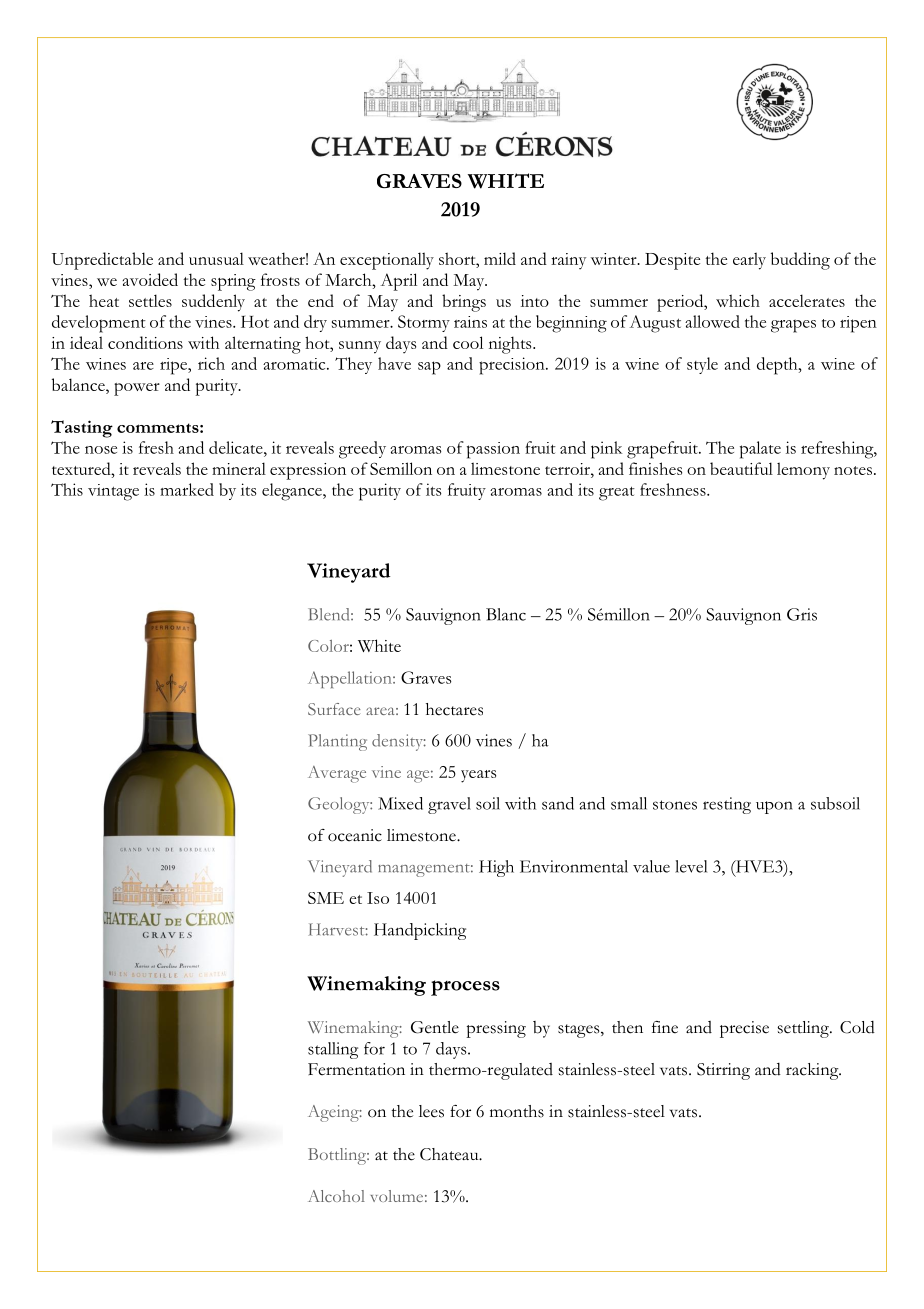 Image resolution: width=924 pixels, height=1309 pixels. Describe the element at coordinates (802, 614) in the screenshot. I see `Gris` at that location.
